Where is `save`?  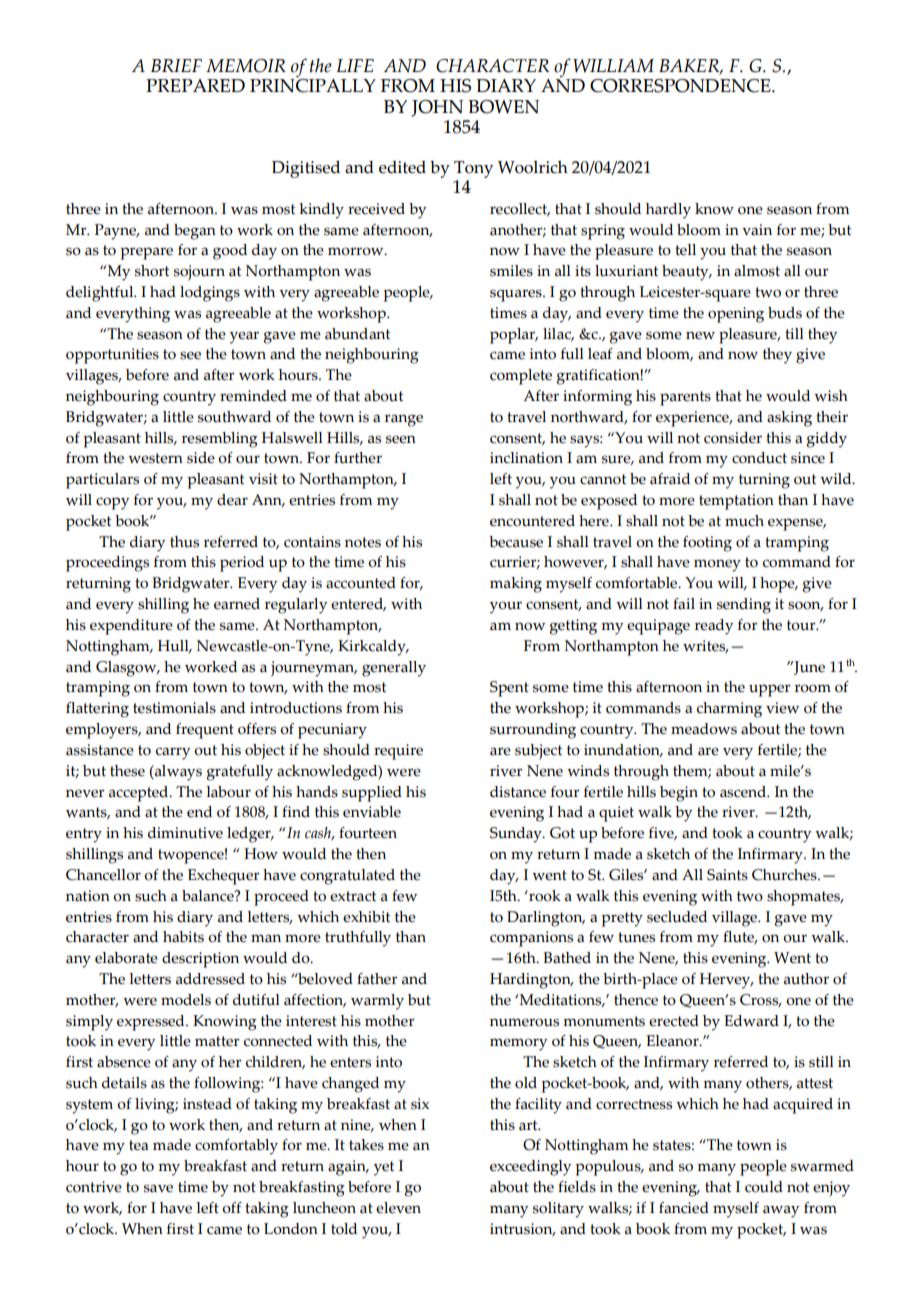
save is located at coordinates (158, 1188).
